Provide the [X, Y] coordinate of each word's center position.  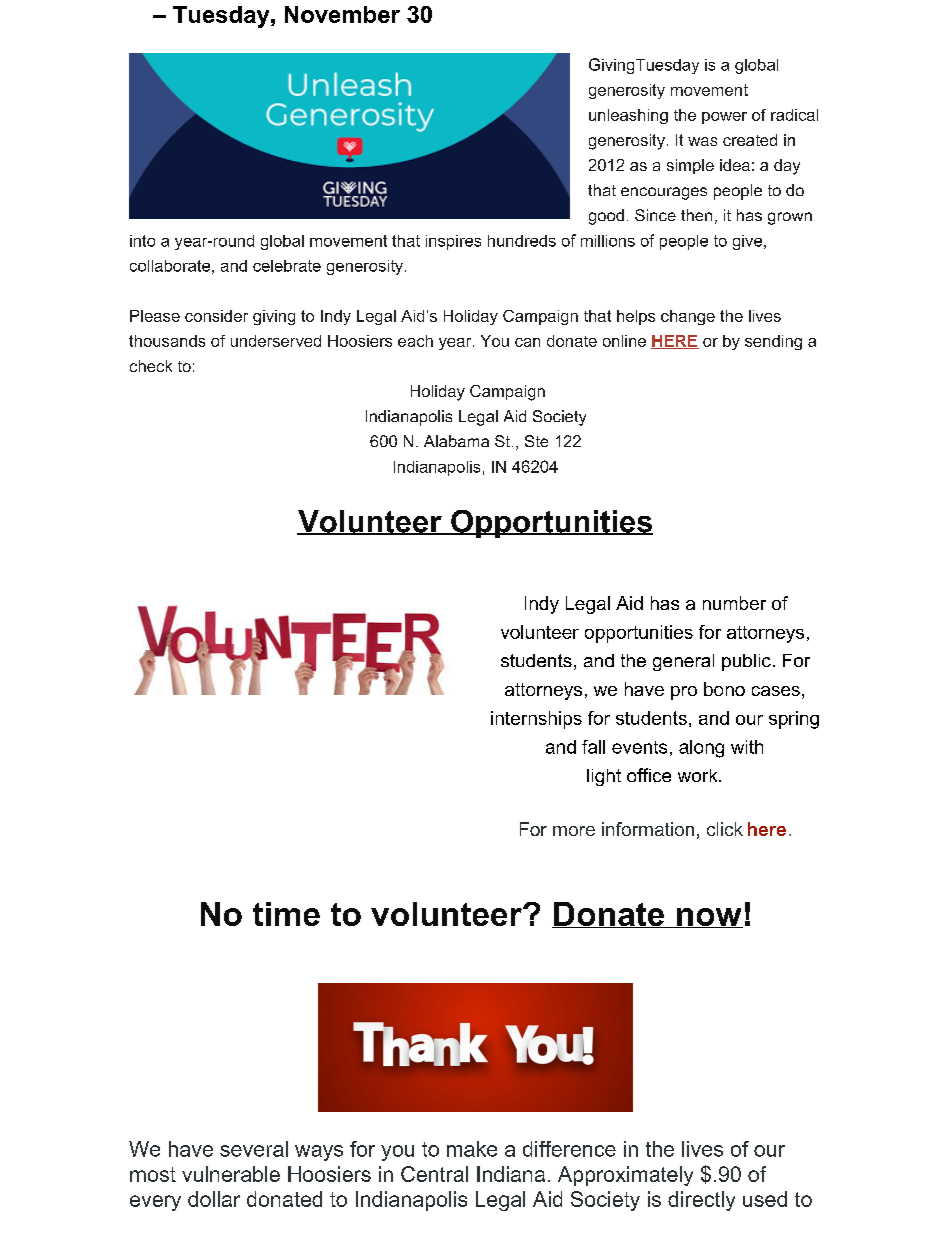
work [699, 775]
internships [536, 720]
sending [773, 342]
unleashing [628, 116]
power [724, 118]
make [472, 1149]
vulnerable [231, 1174]
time [286, 914]
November [342, 14]
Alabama [456, 441]
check [151, 366]
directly [701, 1201]
